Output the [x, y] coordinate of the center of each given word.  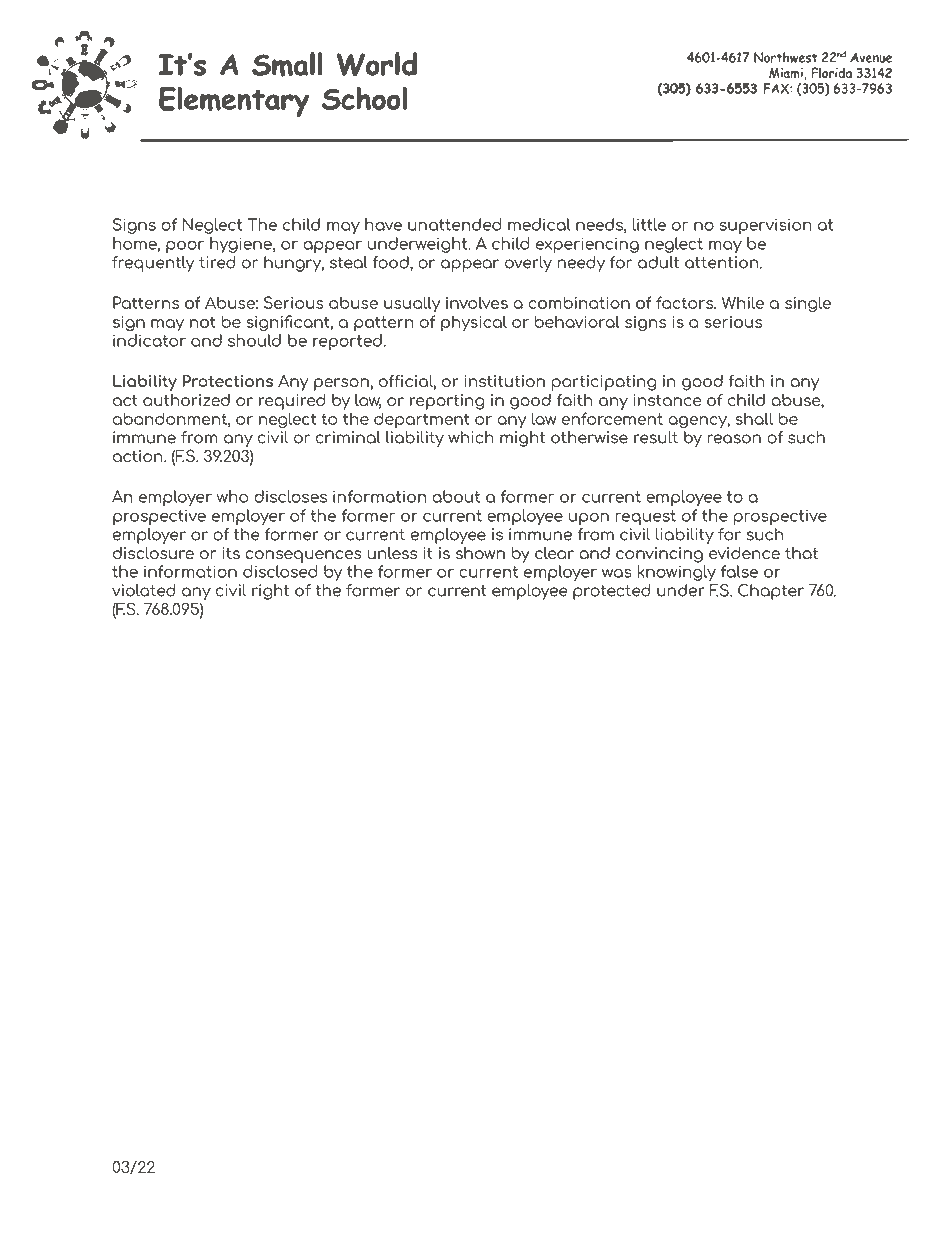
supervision [766, 226]
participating [604, 383]
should [254, 340]
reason [734, 439]
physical [474, 323]
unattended [454, 224]
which [471, 437]
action [139, 456]
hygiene [242, 245]
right [270, 592]
